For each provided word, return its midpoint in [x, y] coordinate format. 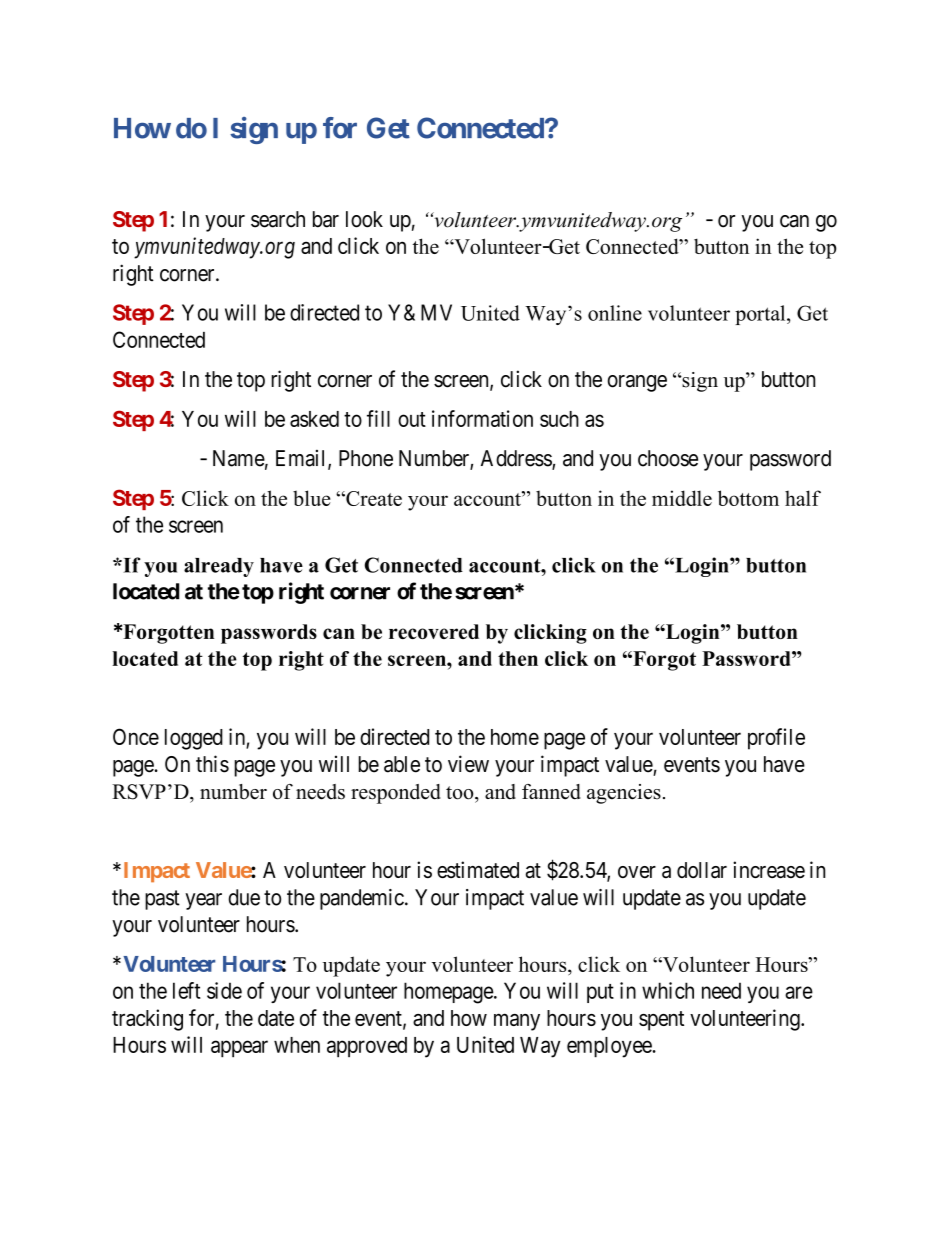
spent [661, 1021]
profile [776, 739]
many [517, 1022]
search [278, 219]
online [615, 313]
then [518, 658]
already [219, 567]
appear [239, 1049]
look [364, 219]
